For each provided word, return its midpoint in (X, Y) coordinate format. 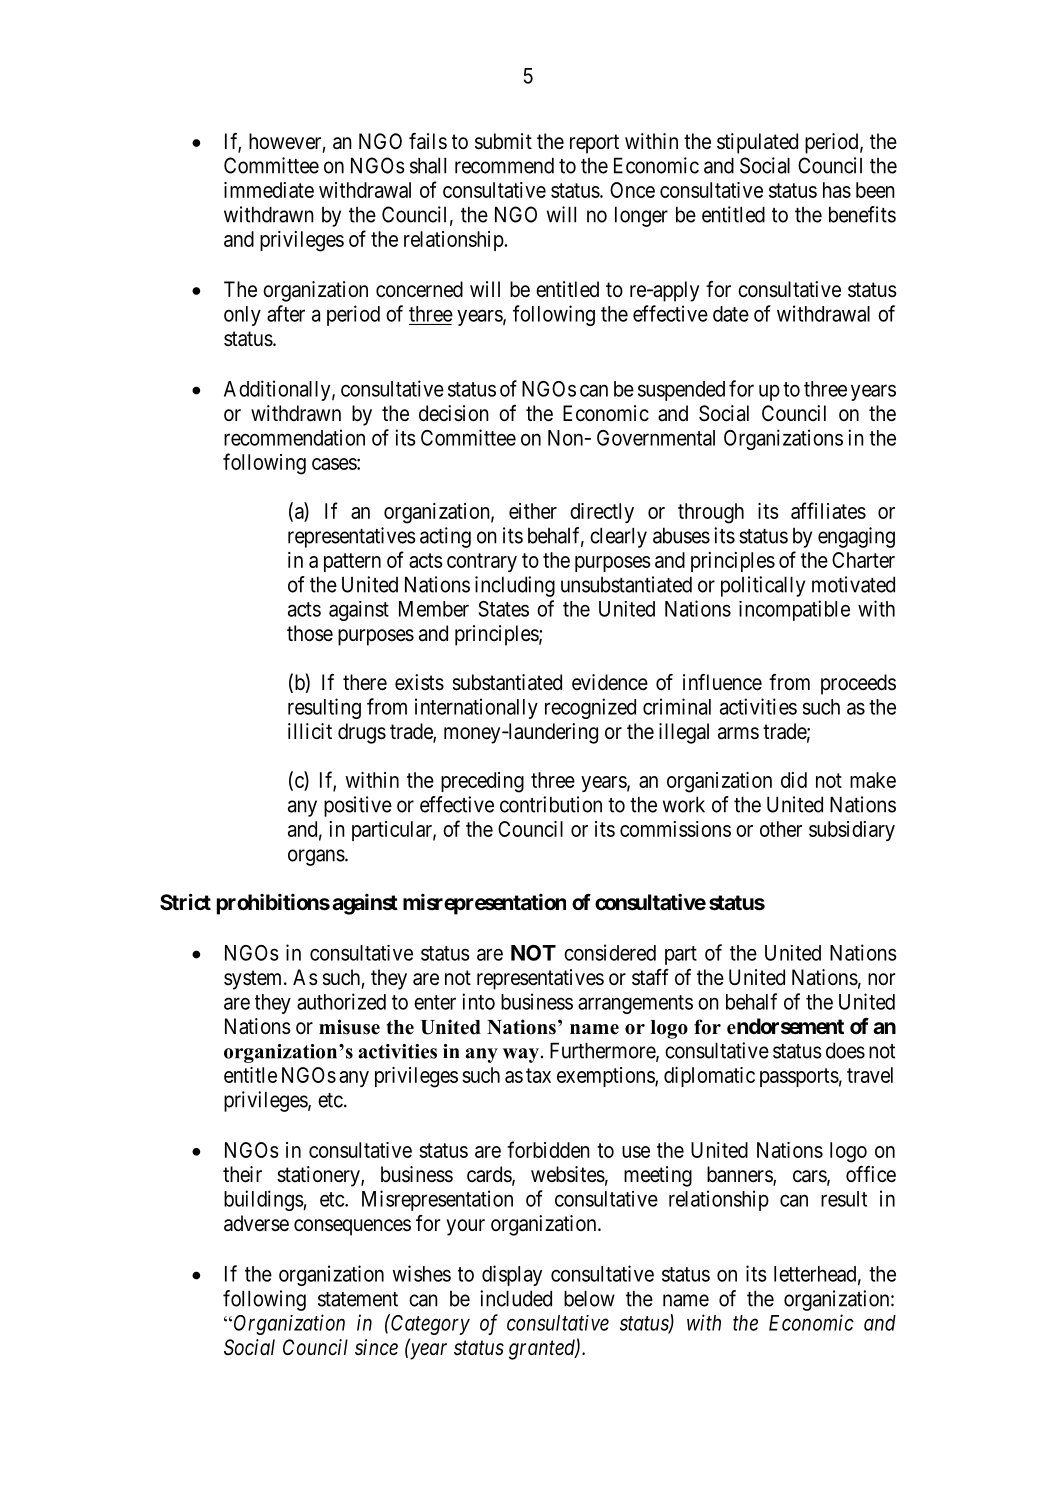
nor (881, 979)
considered (610, 952)
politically (763, 586)
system (254, 980)
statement (358, 1299)
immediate (269, 190)
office (871, 1174)
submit (503, 141)
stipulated (757, 143)
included (516, 1298)
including (515, 586)
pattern (352, 562)
